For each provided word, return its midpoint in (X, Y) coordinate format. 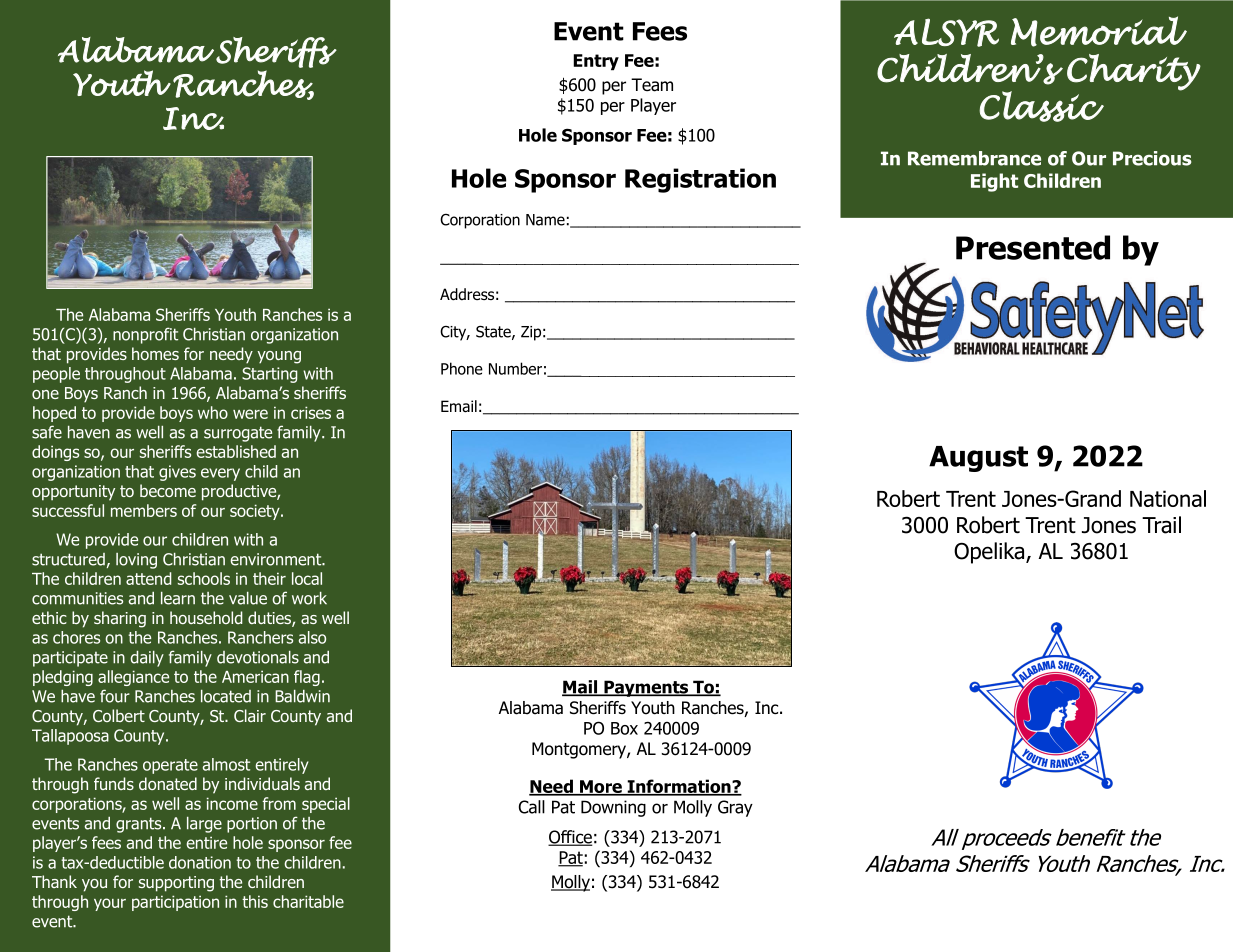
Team (652, 85)
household (206, 617)
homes (155, 353)
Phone (462, 368)
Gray (735, 808)
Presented (1033, 247)
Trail (1161, 525)
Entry (596, 62)
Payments (646, 688)
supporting (176, 884)
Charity (1134, 72)
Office (570, 838)
